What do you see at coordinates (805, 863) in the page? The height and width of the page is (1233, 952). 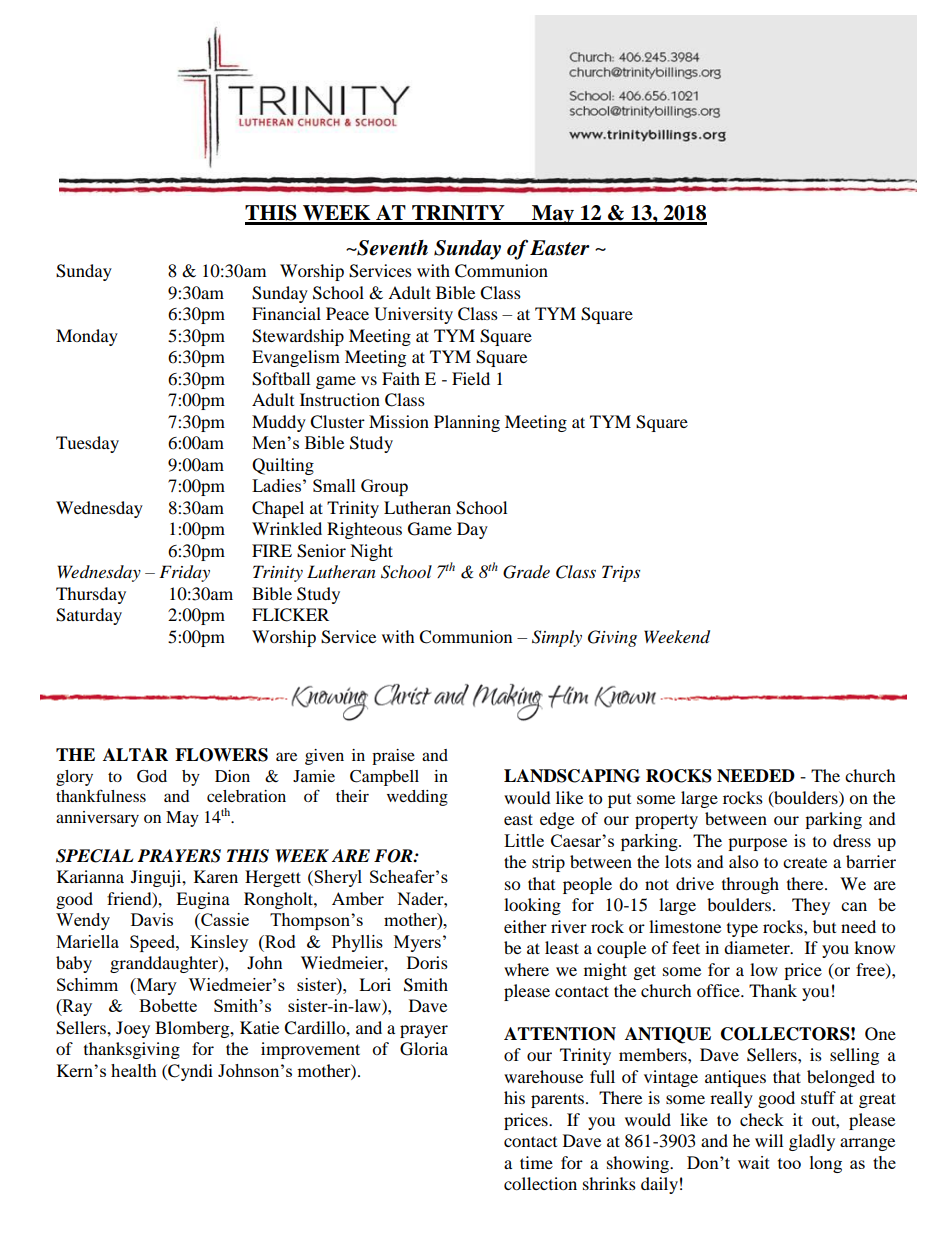 I see `create` at bounding box center [805, 863].
